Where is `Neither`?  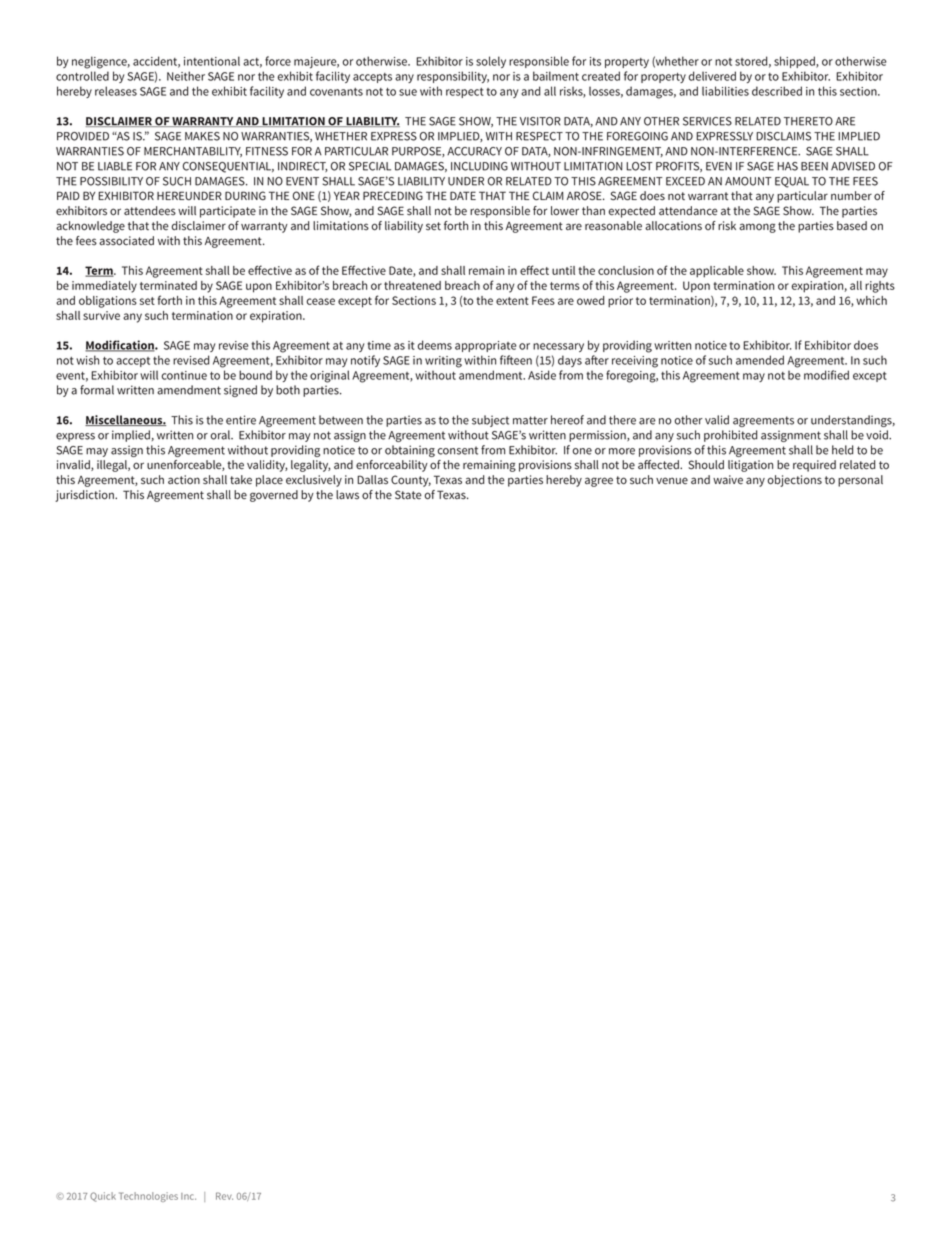
Neither is located at coordinates (186, 76).
